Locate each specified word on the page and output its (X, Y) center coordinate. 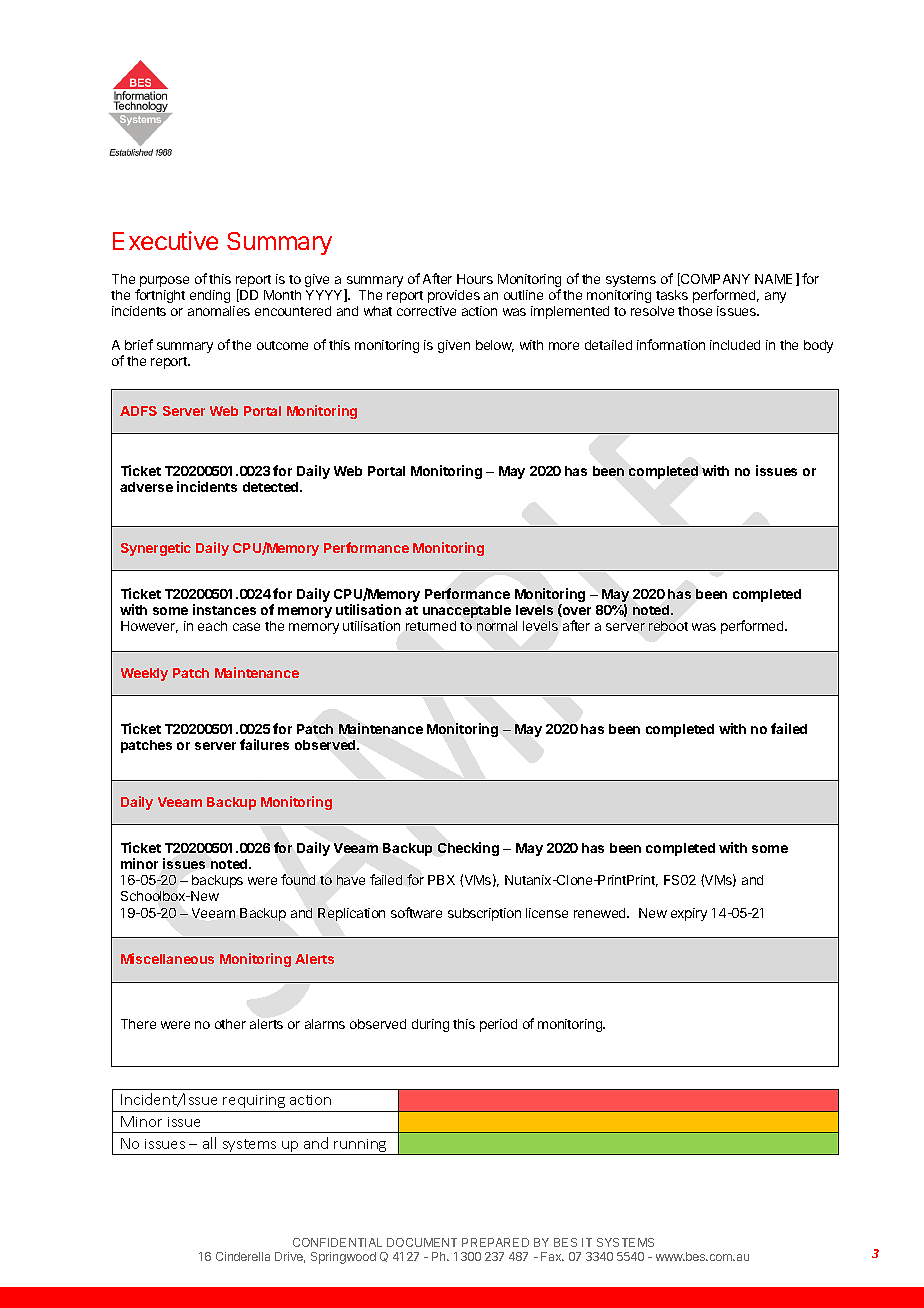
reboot (668, 626)
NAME (773, 279)
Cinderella (243, 1256)
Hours (475, 279)
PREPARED (495, 1242)
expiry (689, 914)
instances (224, 609)
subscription (484, 914)
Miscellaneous (167, 958)
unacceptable (467, 611)
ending (210, 296)
